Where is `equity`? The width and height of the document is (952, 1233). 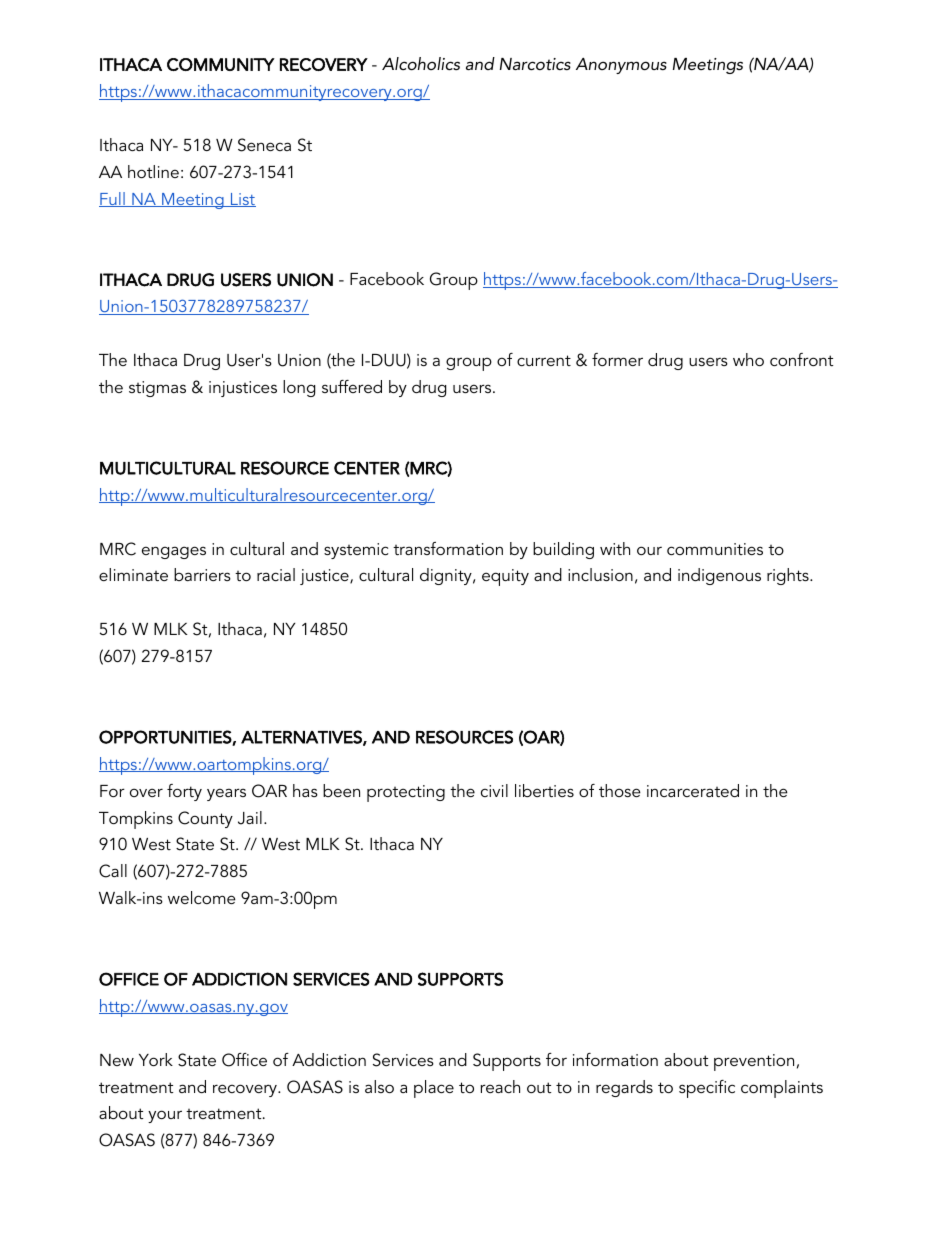
equity is located at coordinates (505, 577).
